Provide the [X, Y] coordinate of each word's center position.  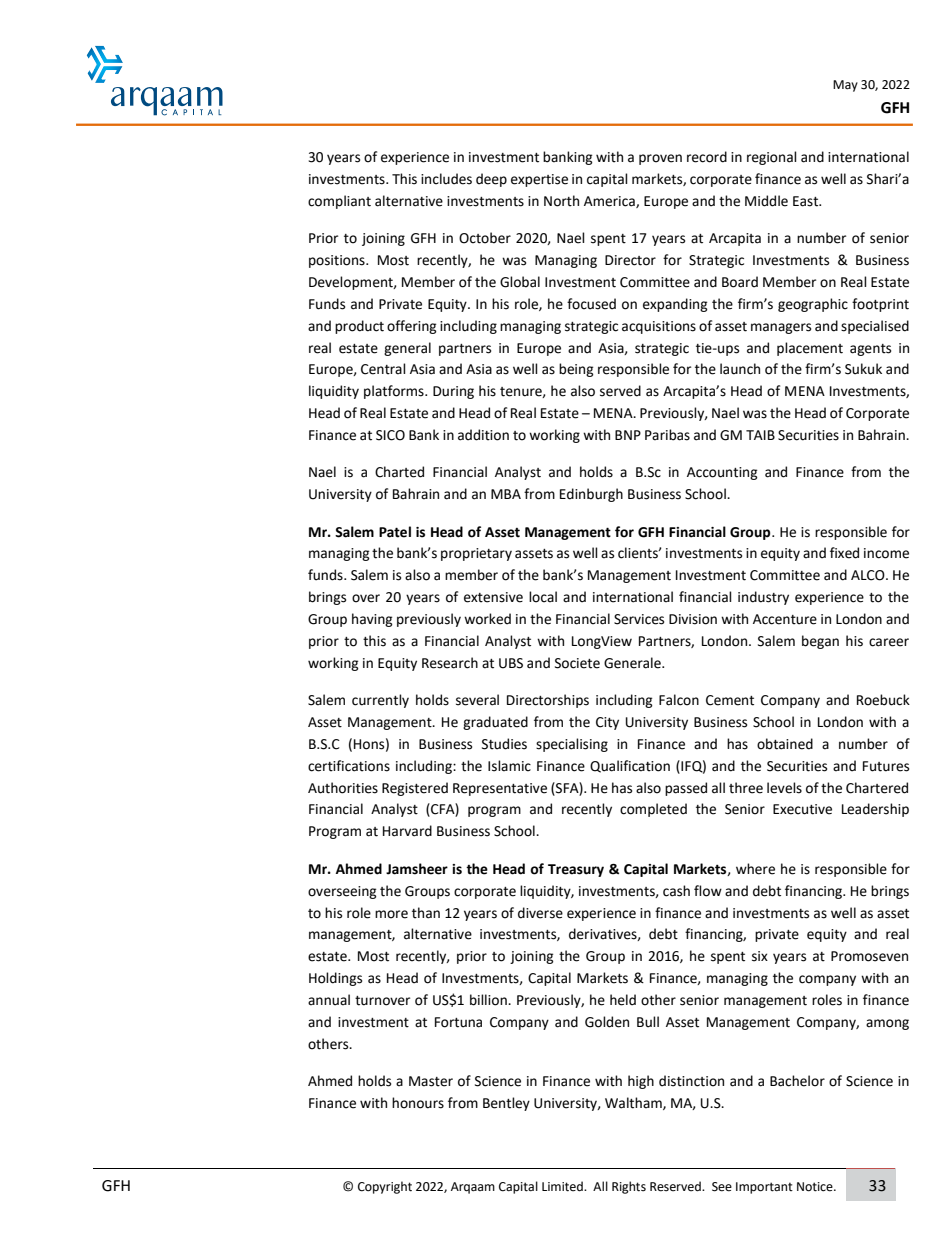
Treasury [576, 870]
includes [446, 179]
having [372, 620]
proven [660, 159]
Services [639, 619]
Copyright [385, 1187]
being [576, 370]
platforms [395, 392]
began [820, 642]
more [391, 914]
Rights [629, 1187]
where [755, 869]
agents [870, 350]
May [845, 86]
